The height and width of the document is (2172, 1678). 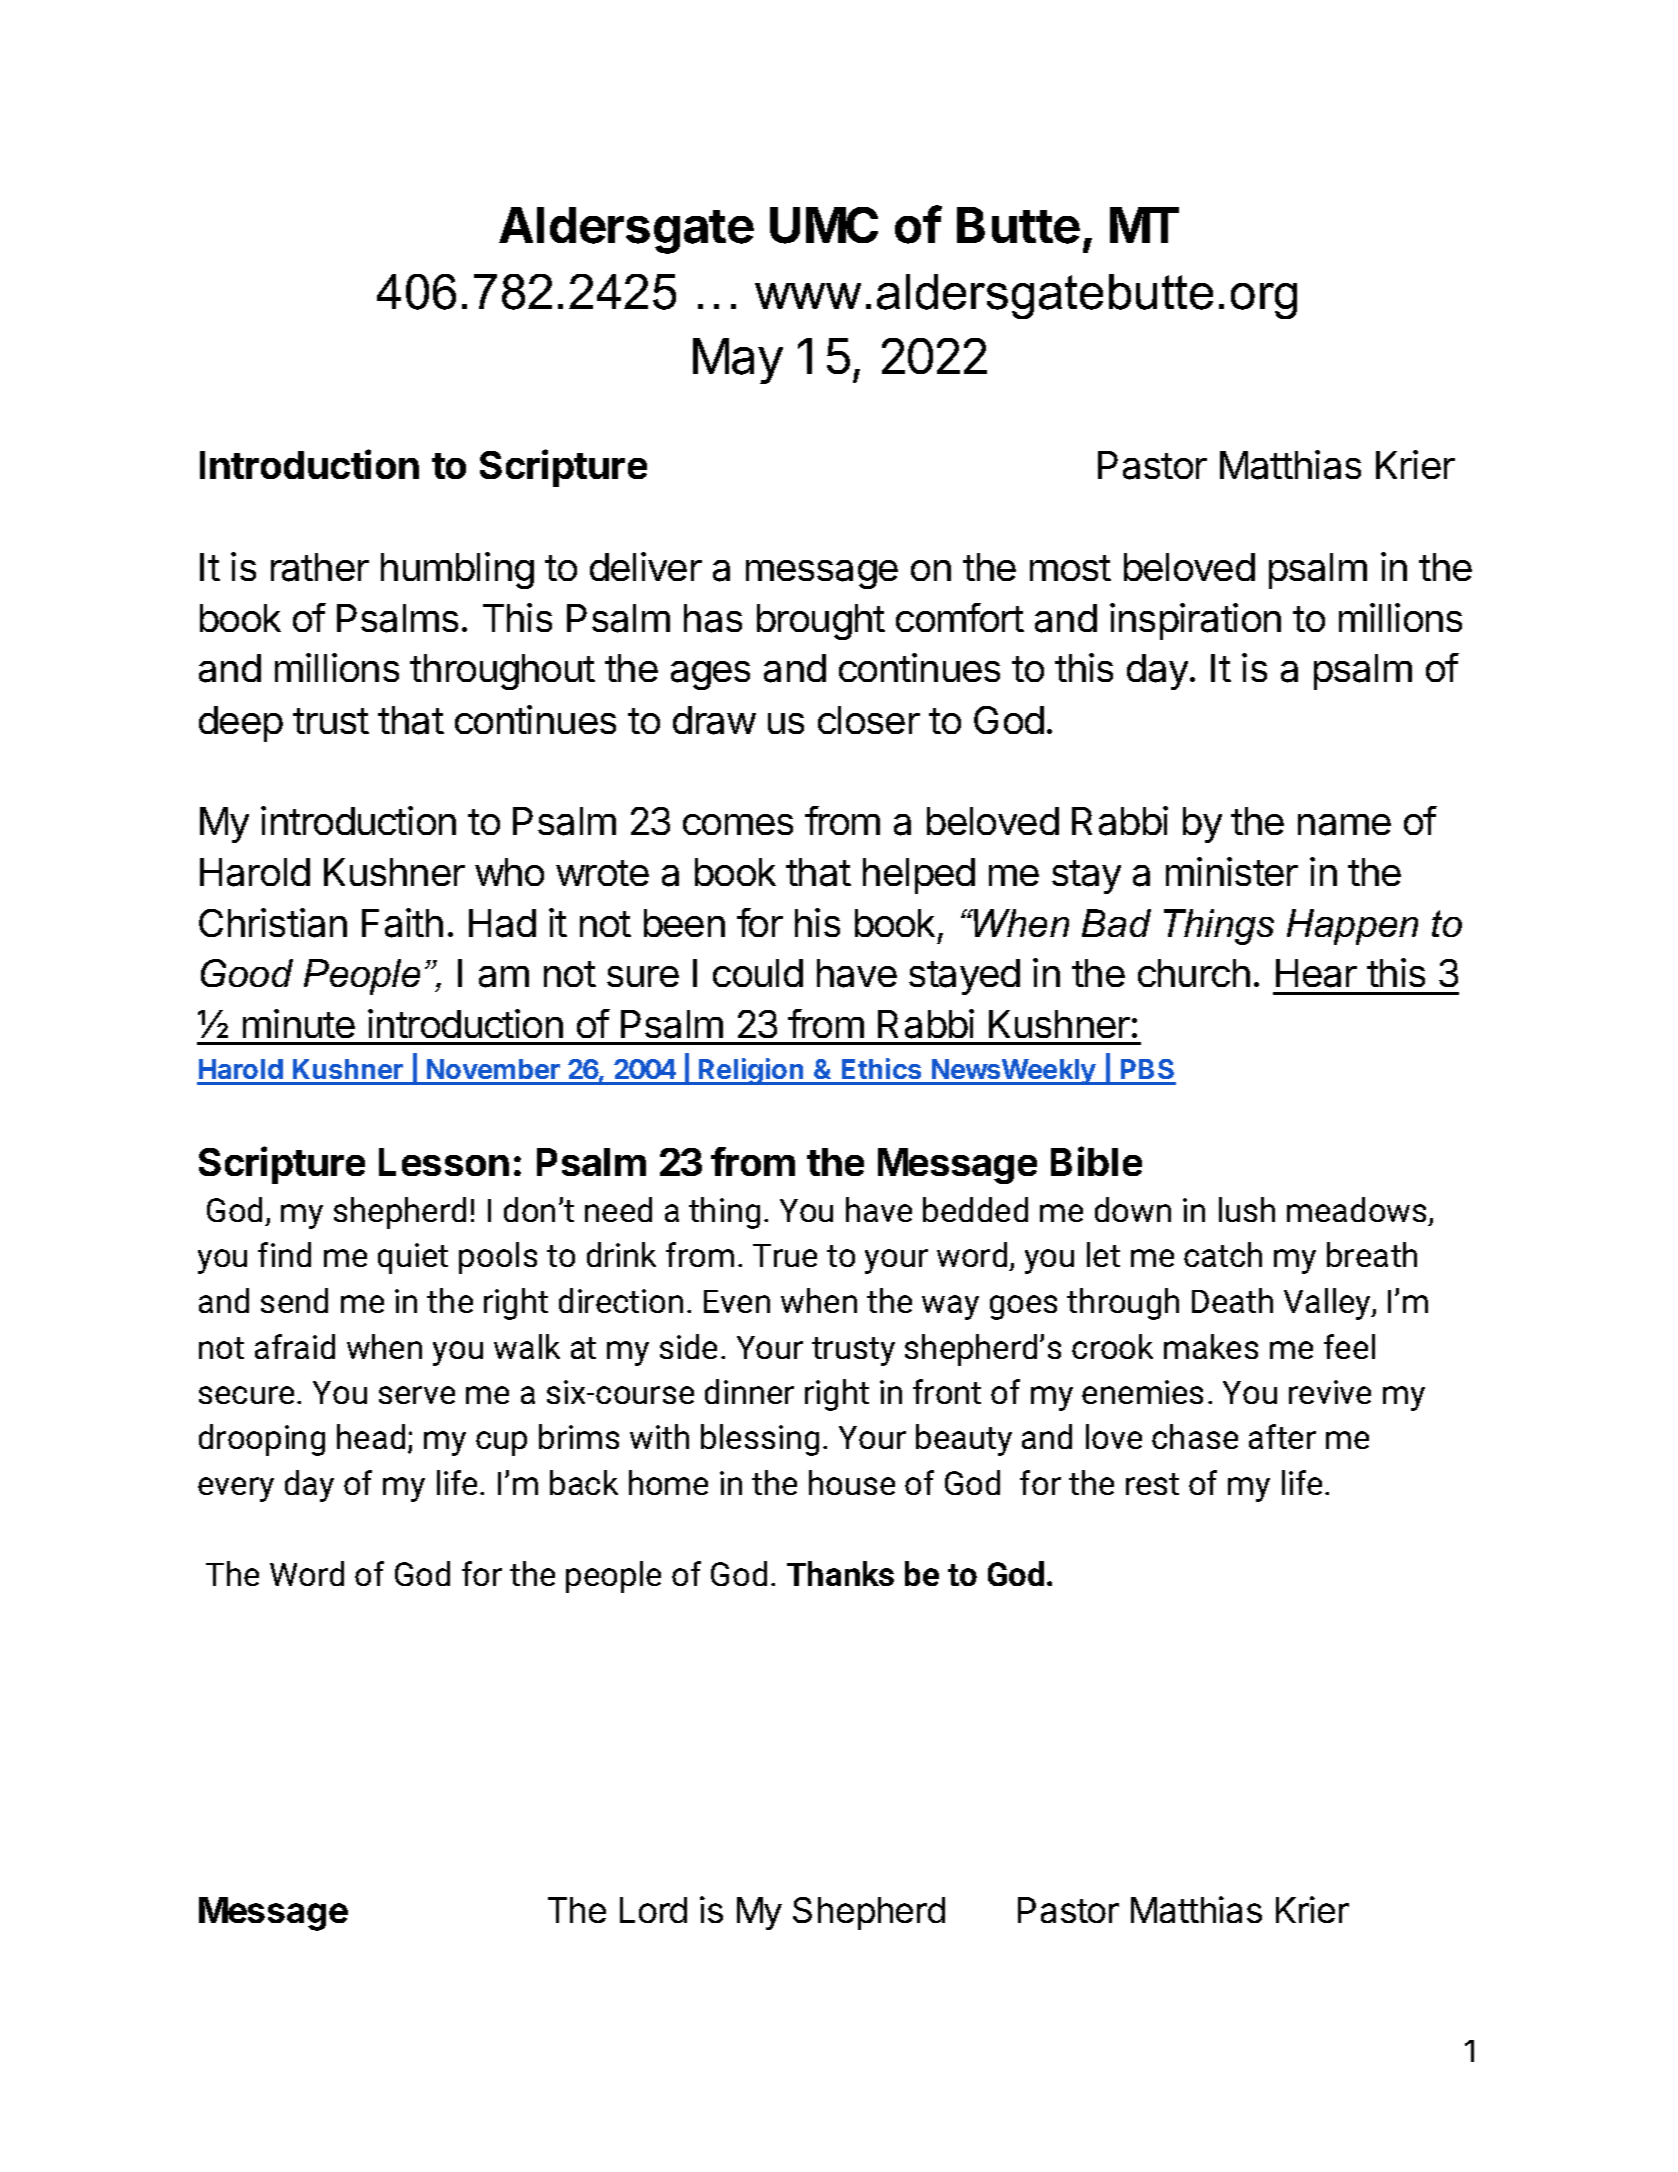 What do you see at coordinates (738, 361) in the document?
I see `May` at bounding box center [738, 361].
